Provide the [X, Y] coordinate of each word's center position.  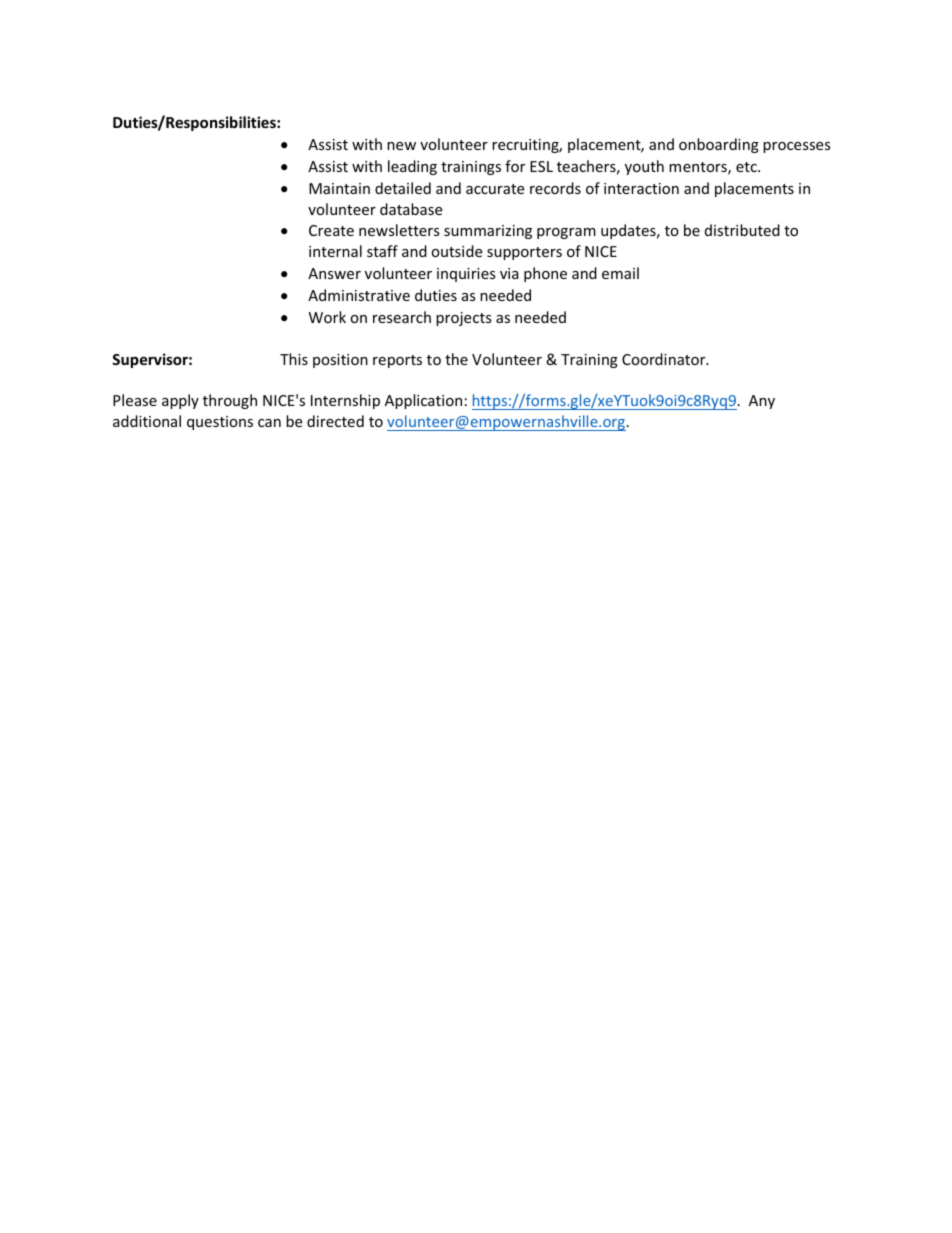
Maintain [339, 188]
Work [327, 317]
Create [331, 230]
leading [412, 167]
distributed [742, 230]
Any [762, 402]
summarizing [488, 232]
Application [423, 401]
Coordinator [665, 359]
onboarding [719, 145]
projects [464, 319]
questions [220, 423]
